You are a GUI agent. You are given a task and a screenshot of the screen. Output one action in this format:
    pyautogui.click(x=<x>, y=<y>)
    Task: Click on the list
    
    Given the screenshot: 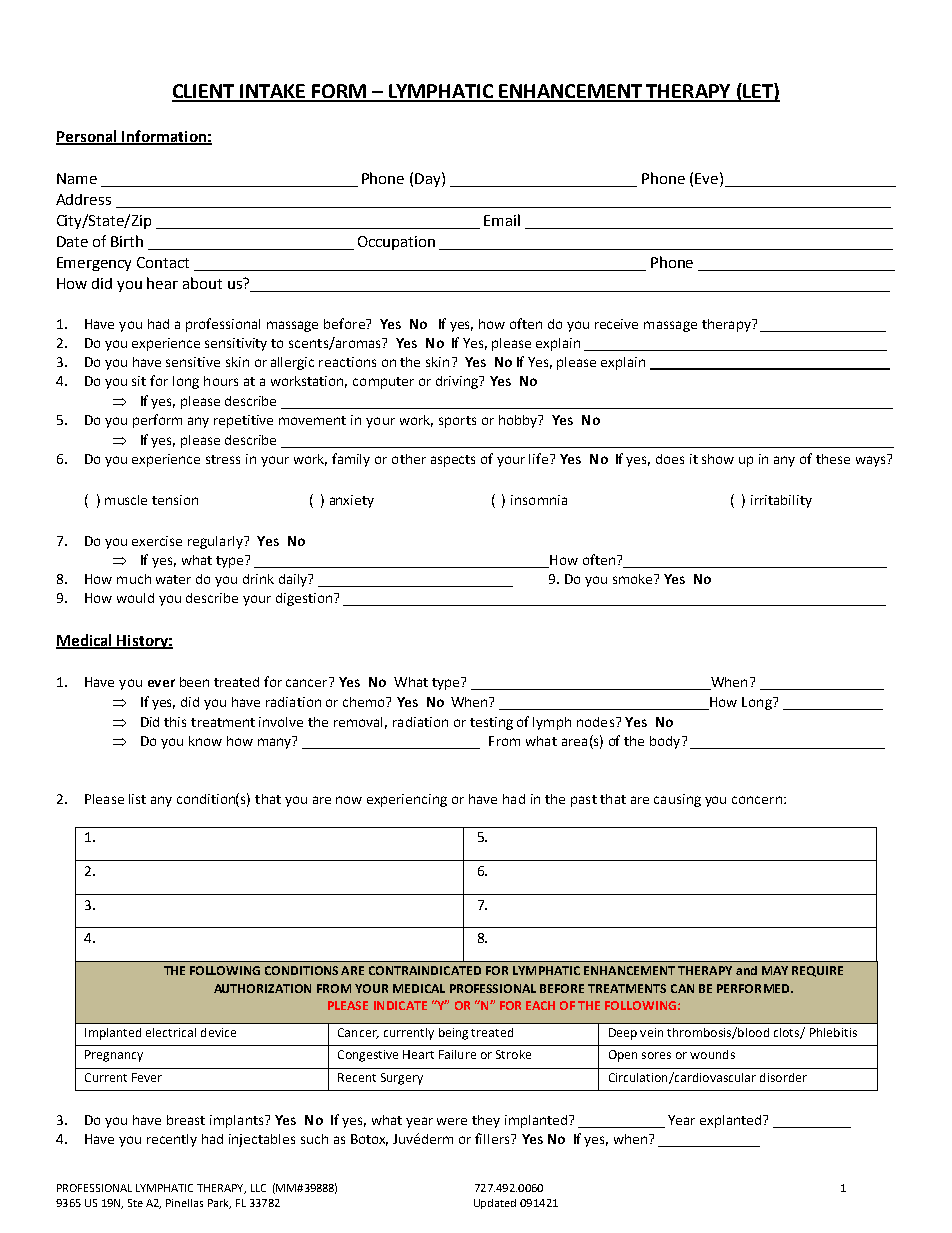 What is the action you would take?
    pyautogui.click(x=137, y=799)
